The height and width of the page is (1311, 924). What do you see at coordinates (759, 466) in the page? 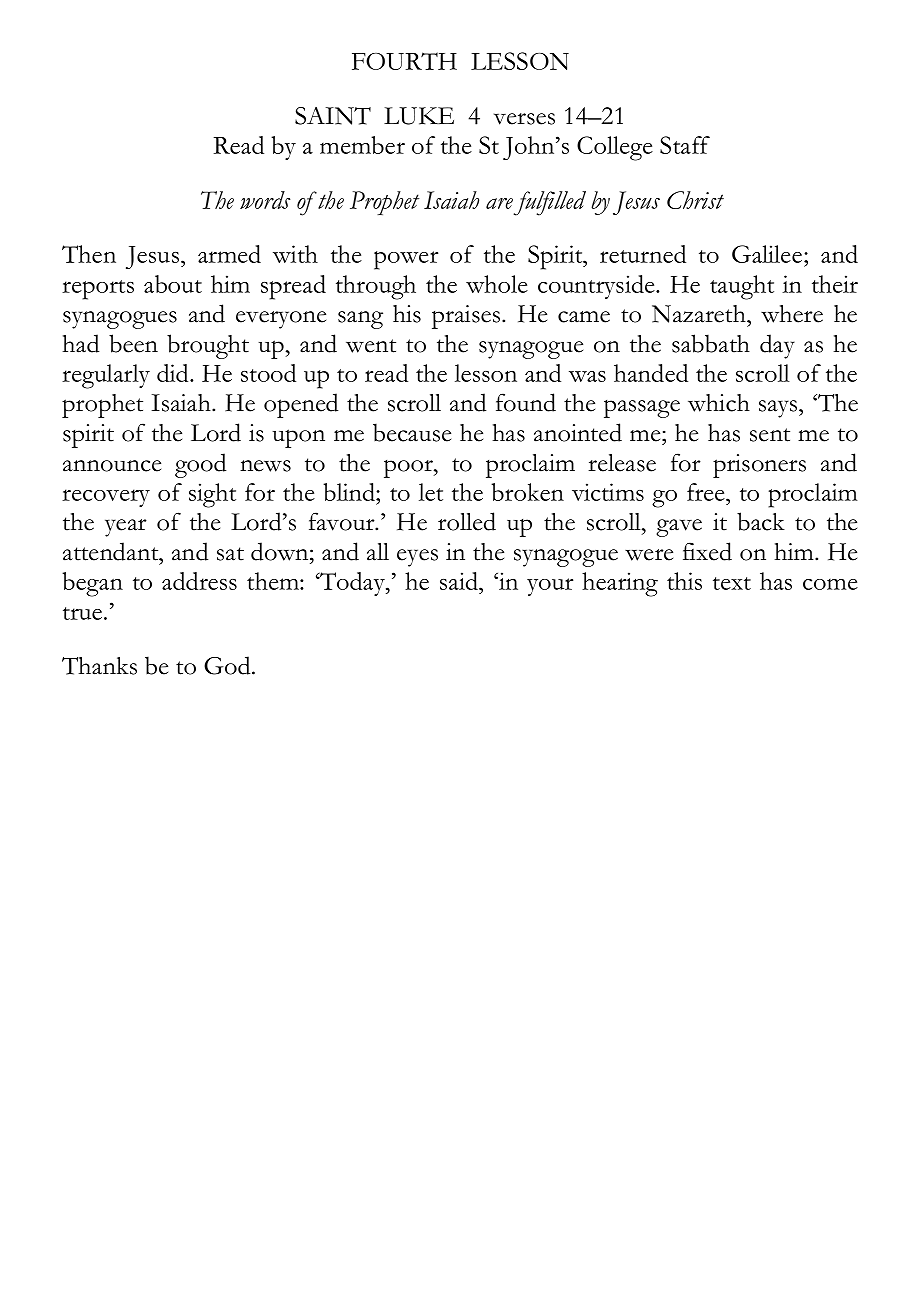
I see `prisoners` at bounding box center [759, 466].
